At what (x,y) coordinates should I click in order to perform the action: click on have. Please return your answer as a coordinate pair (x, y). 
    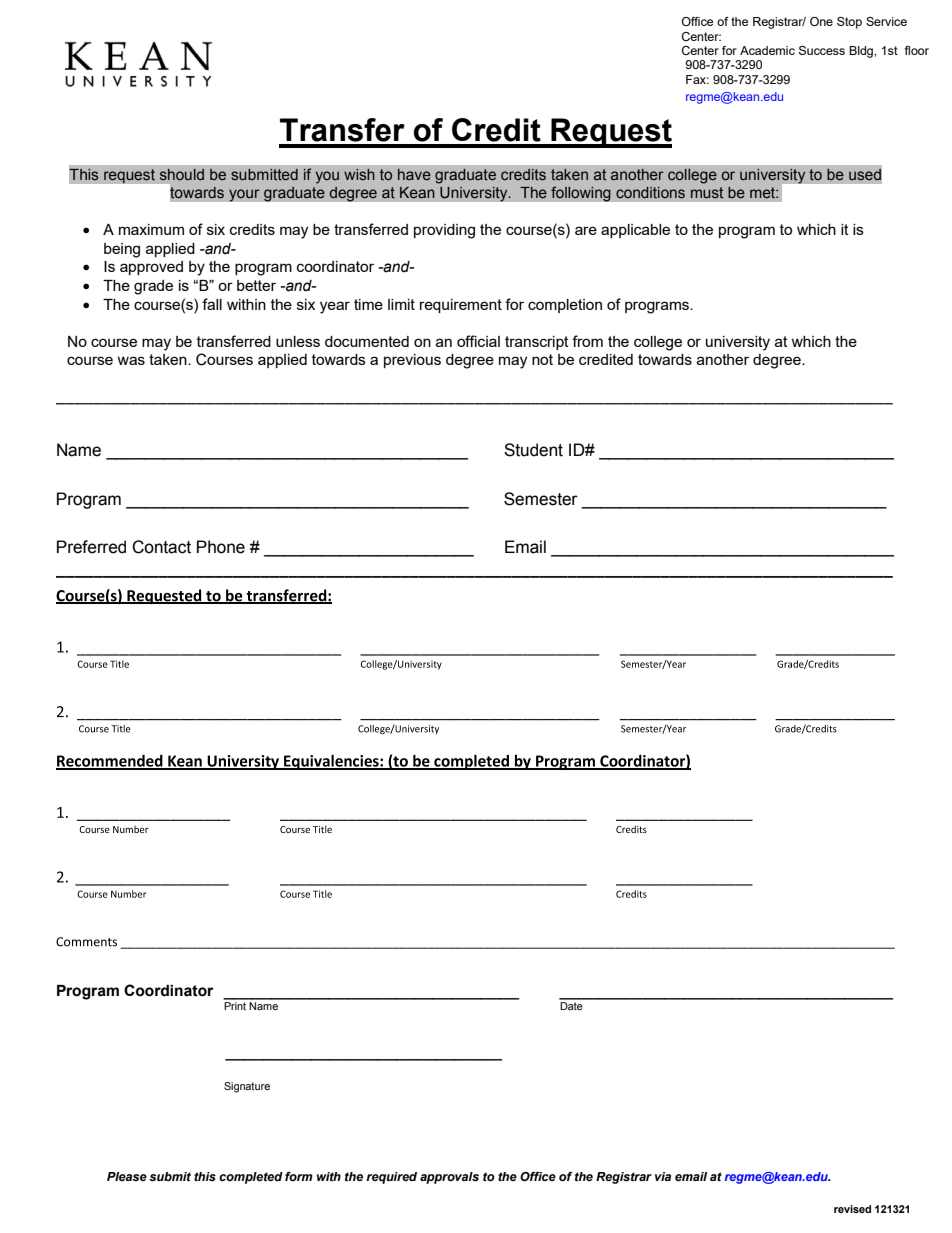
    Looking at the image, I should click on (414, 174).
